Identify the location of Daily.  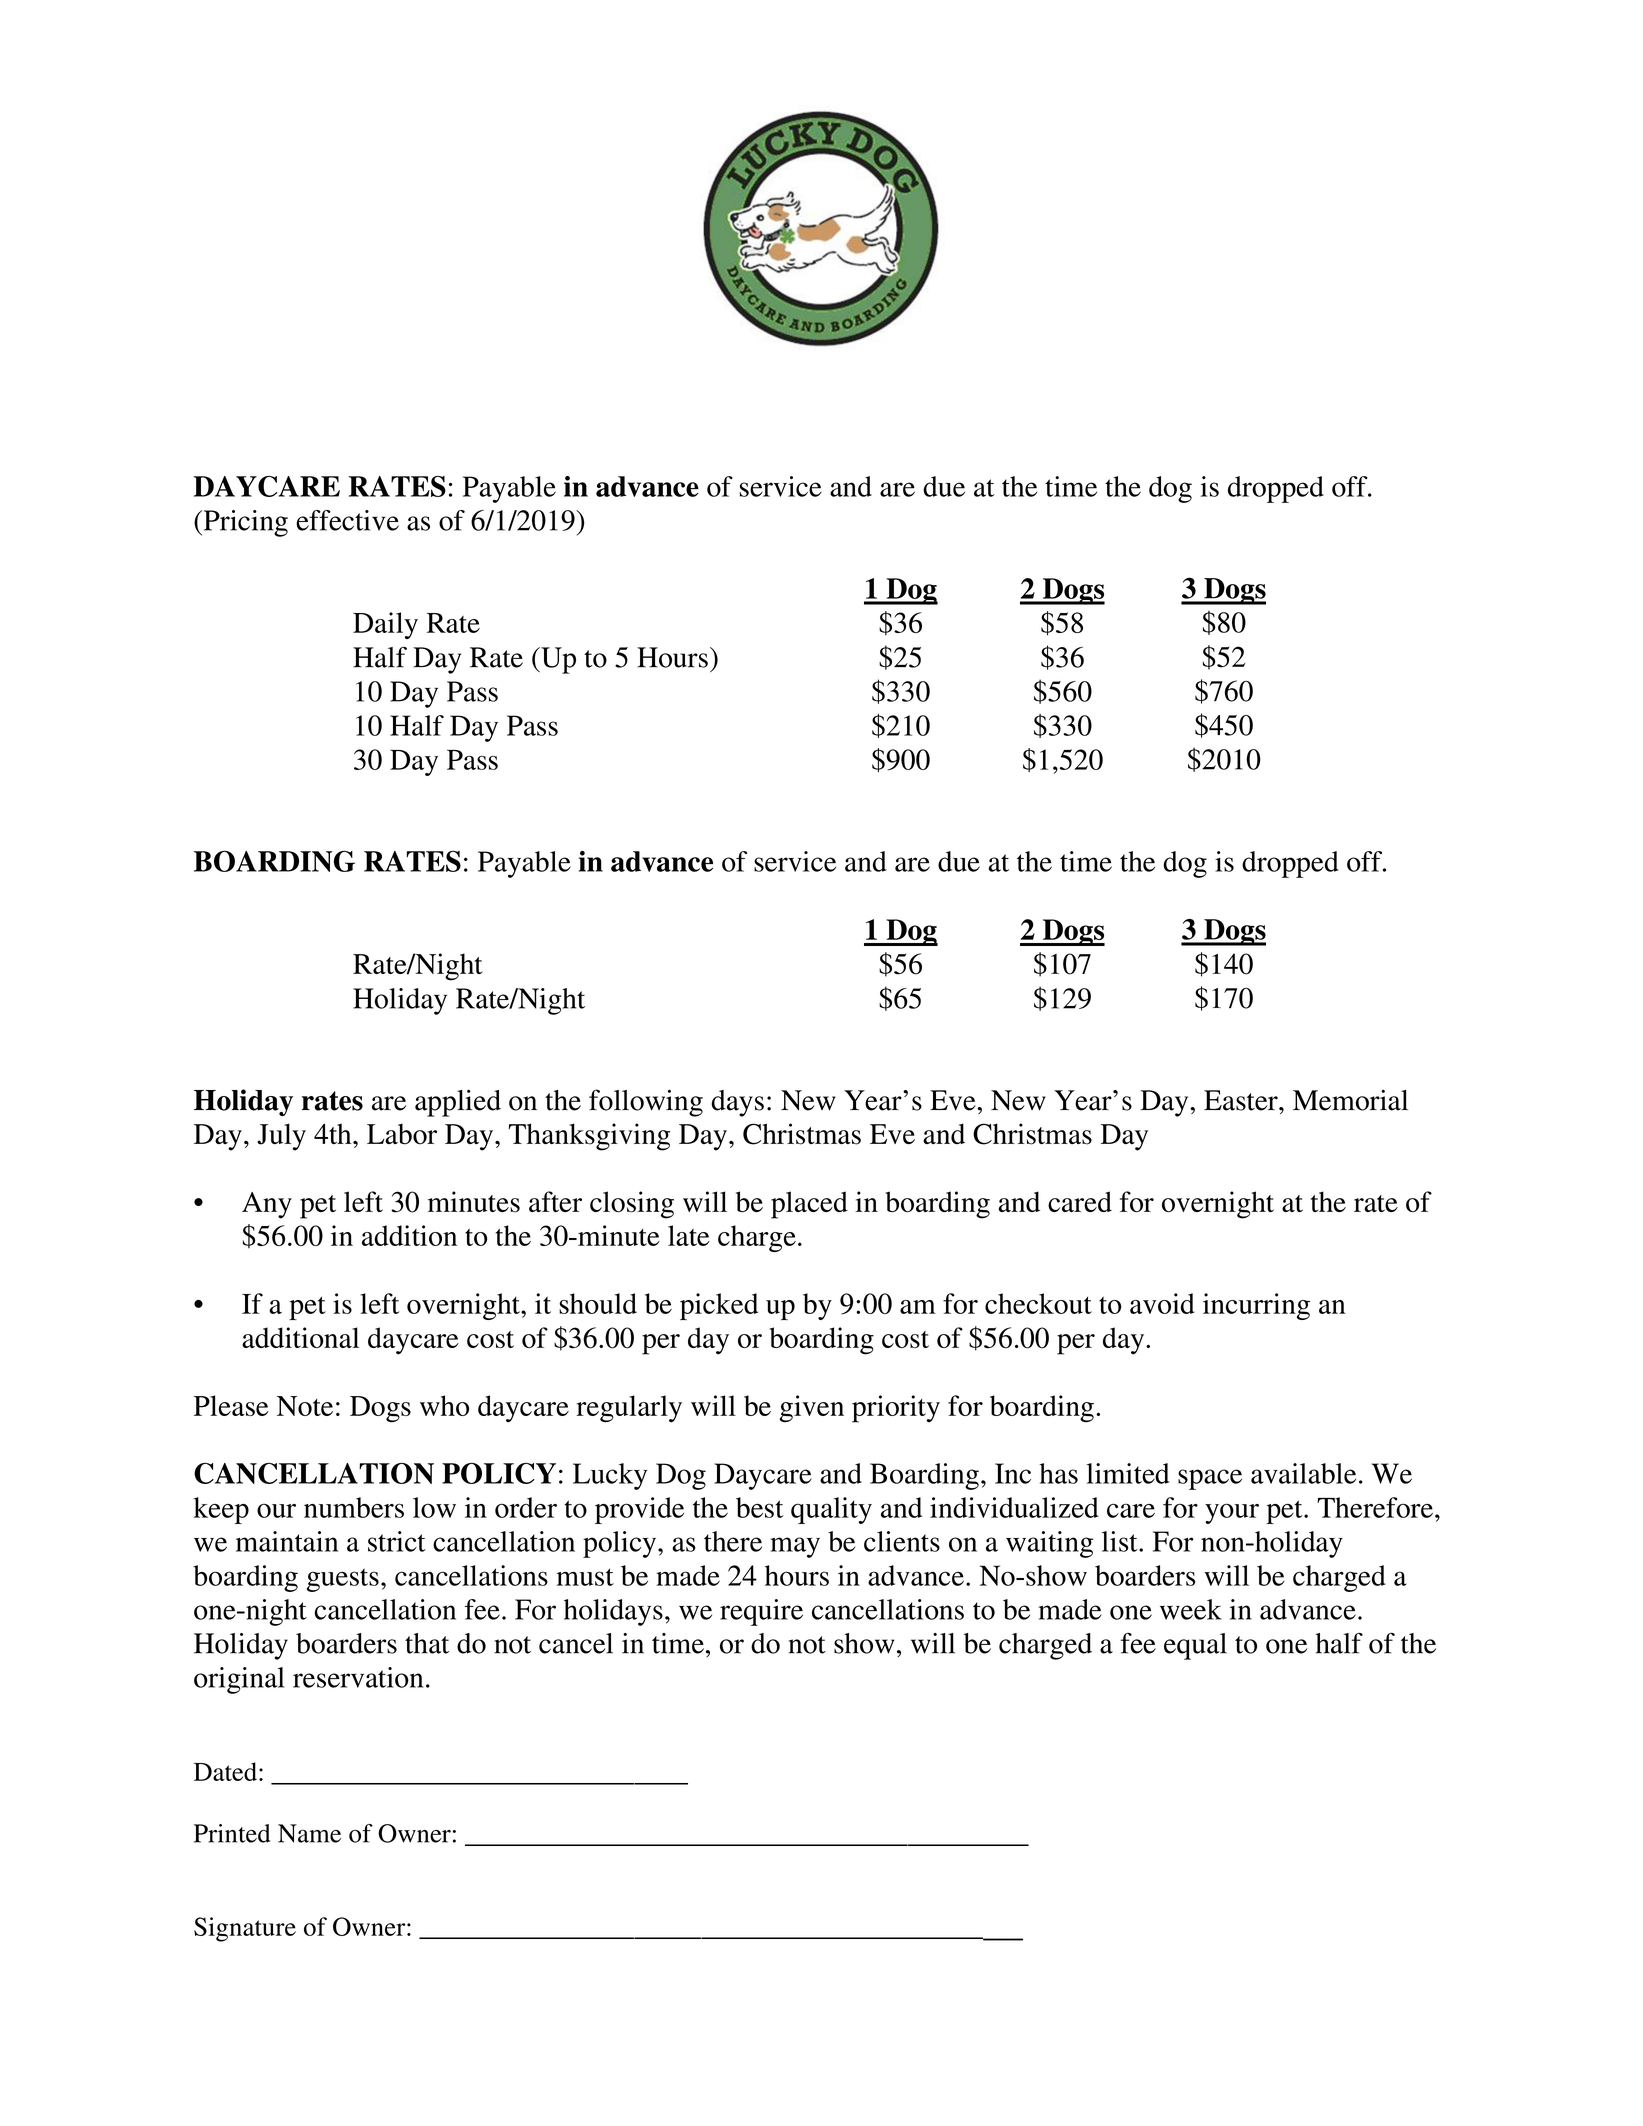
(385, 625).
